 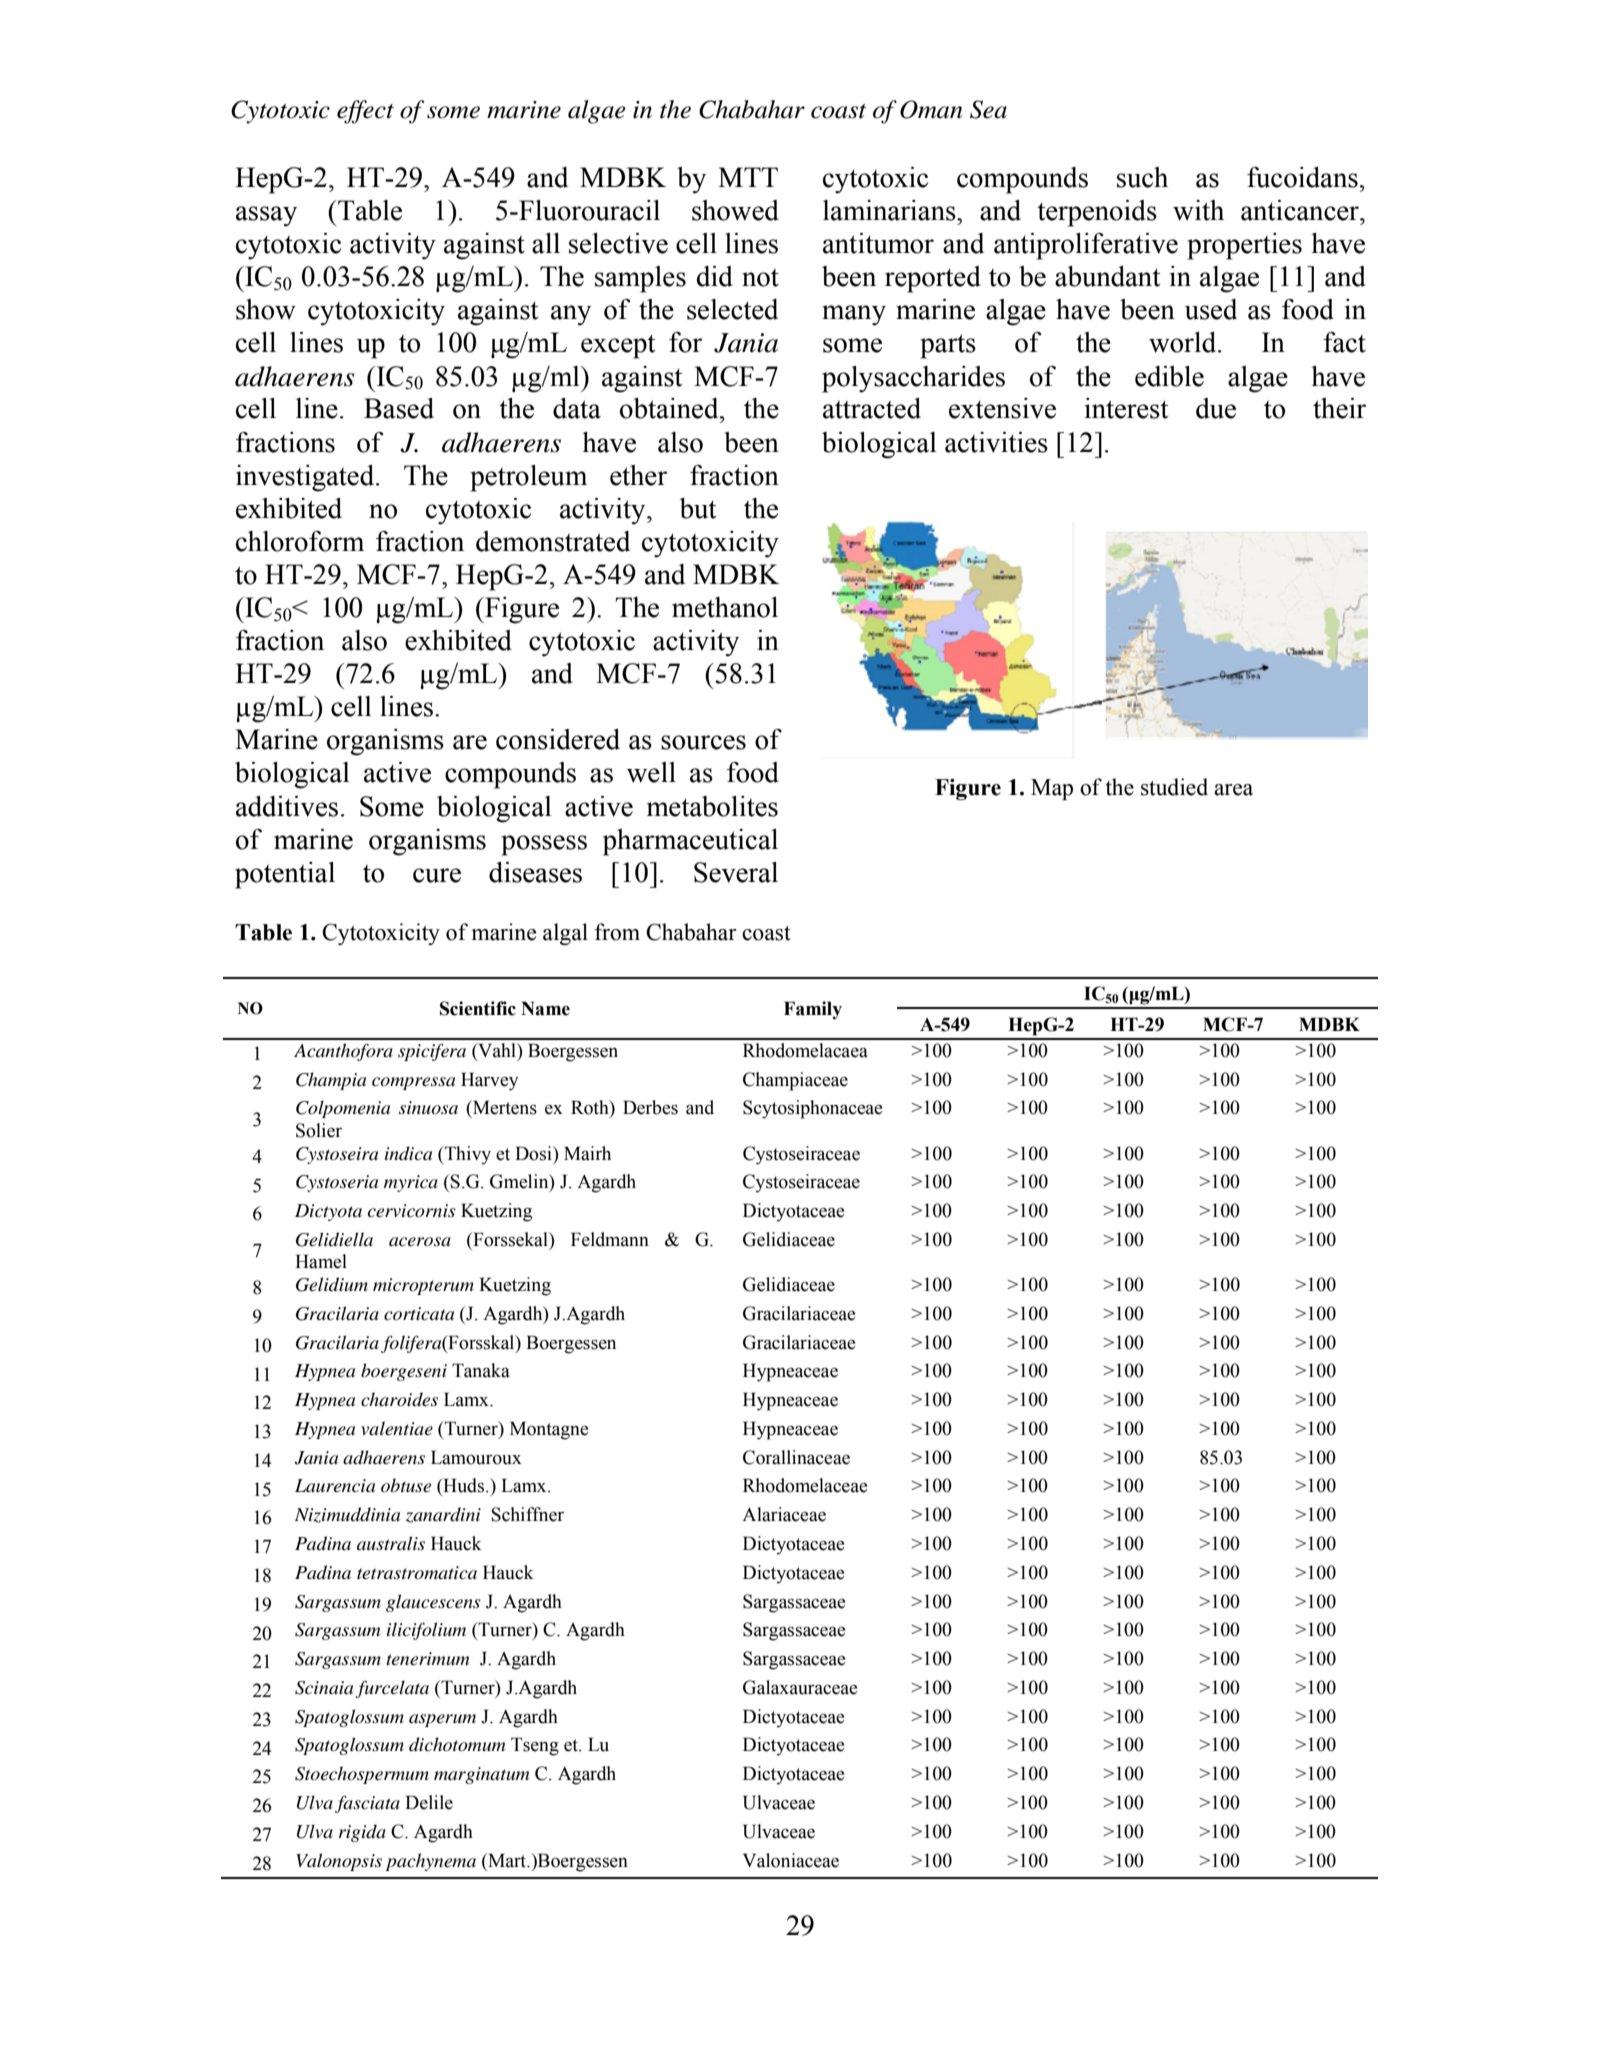 What do you see at coordinates (464, 1486) in the screenshot?
I see `Huds` at bounding box center [464, 1486].
